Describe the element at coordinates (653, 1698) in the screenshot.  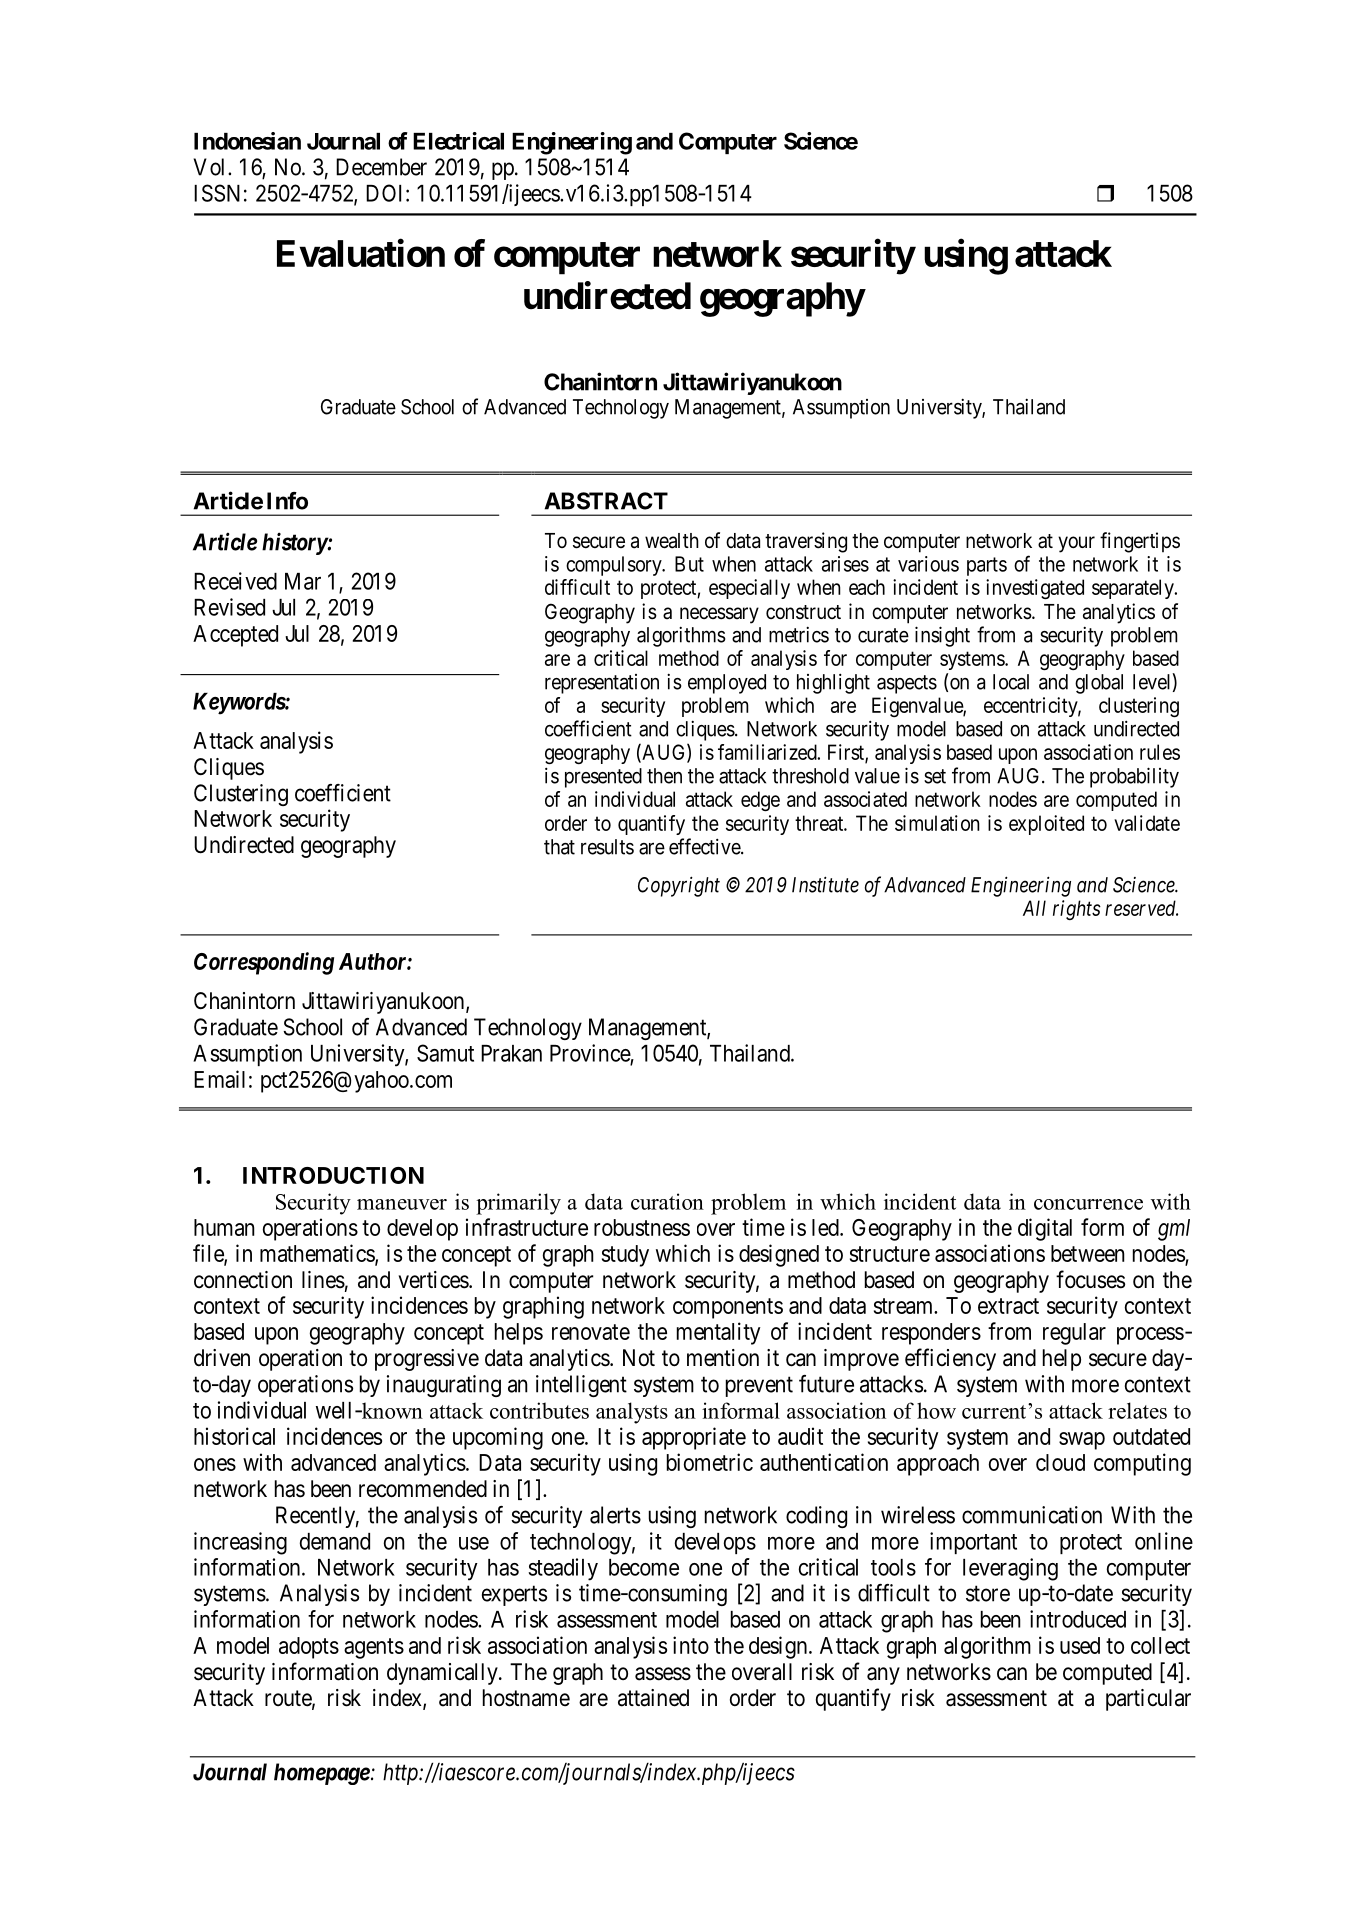
I see `attained` at that location.
